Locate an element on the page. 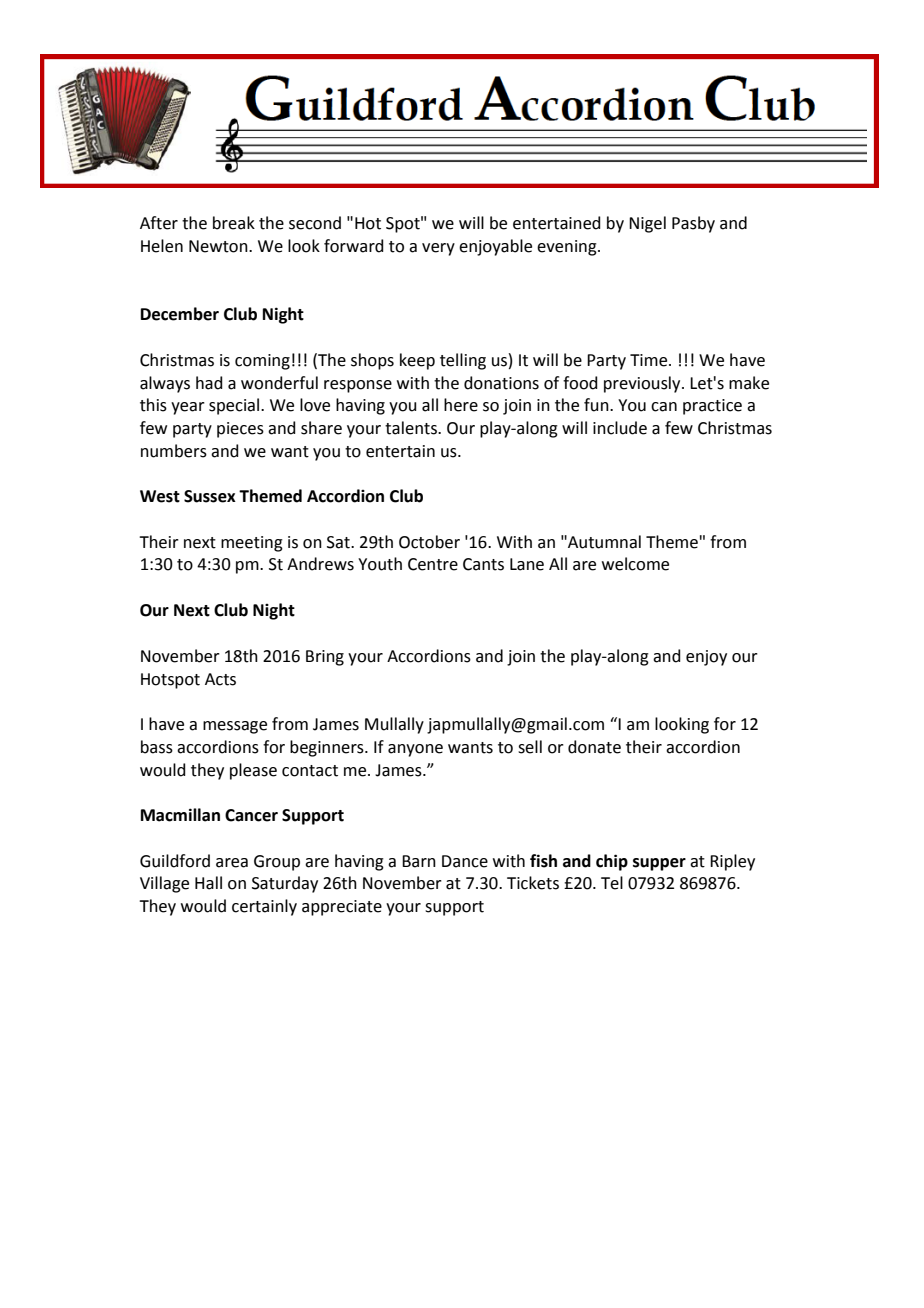 This page has width=924, height=1308. very is located at coordinates (438, 249).
